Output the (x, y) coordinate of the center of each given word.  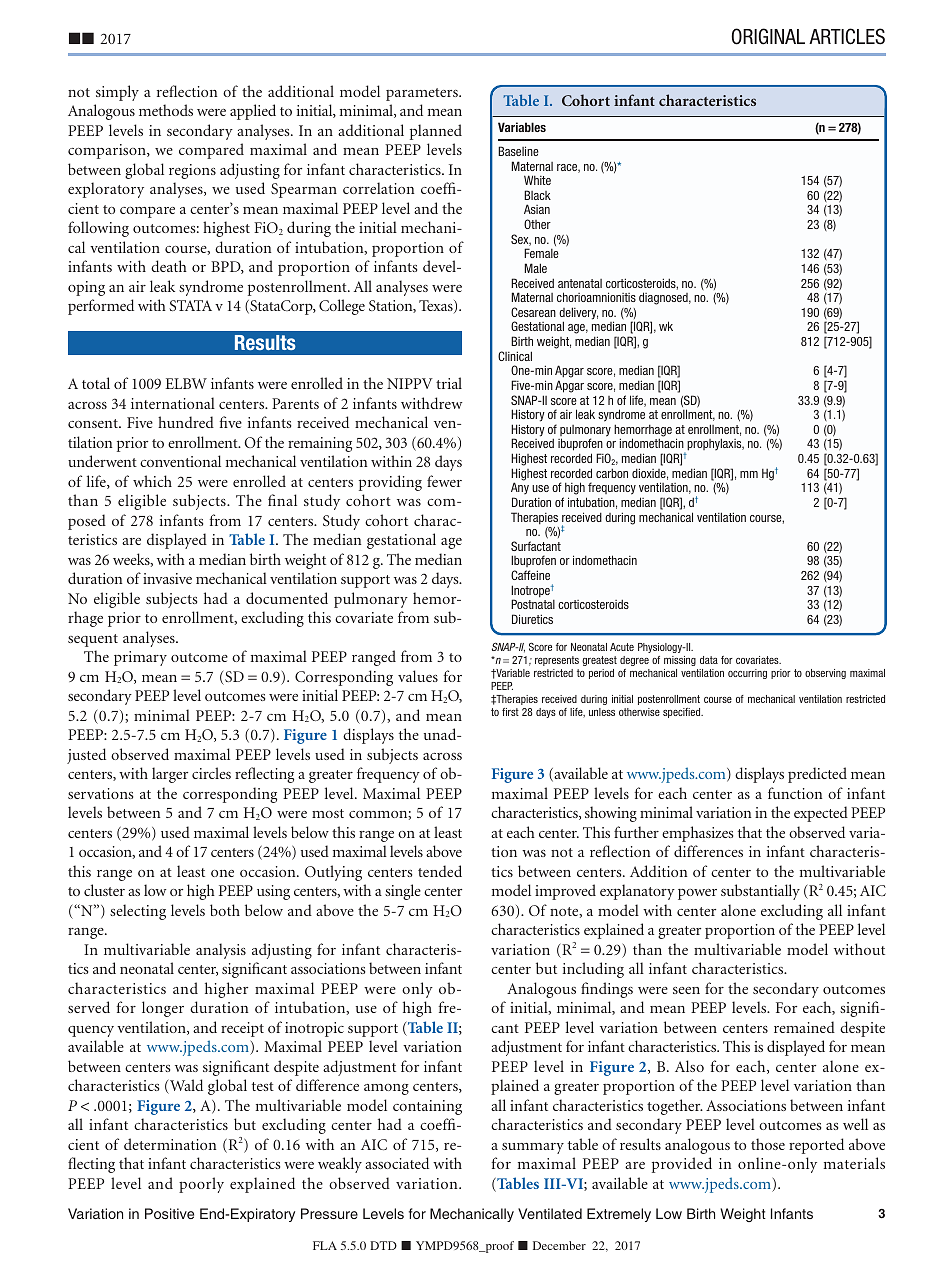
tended (440, 871)
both (225, 910)
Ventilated (550, 1213)
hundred (186, 422)
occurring (747, 674)
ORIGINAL (768, 36)
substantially (760, 892)
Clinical (515, 356)
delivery (578, 314)
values (418, 676)
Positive (169, 1213)
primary (140, 658)
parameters (423, 94)
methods (166, 110)
